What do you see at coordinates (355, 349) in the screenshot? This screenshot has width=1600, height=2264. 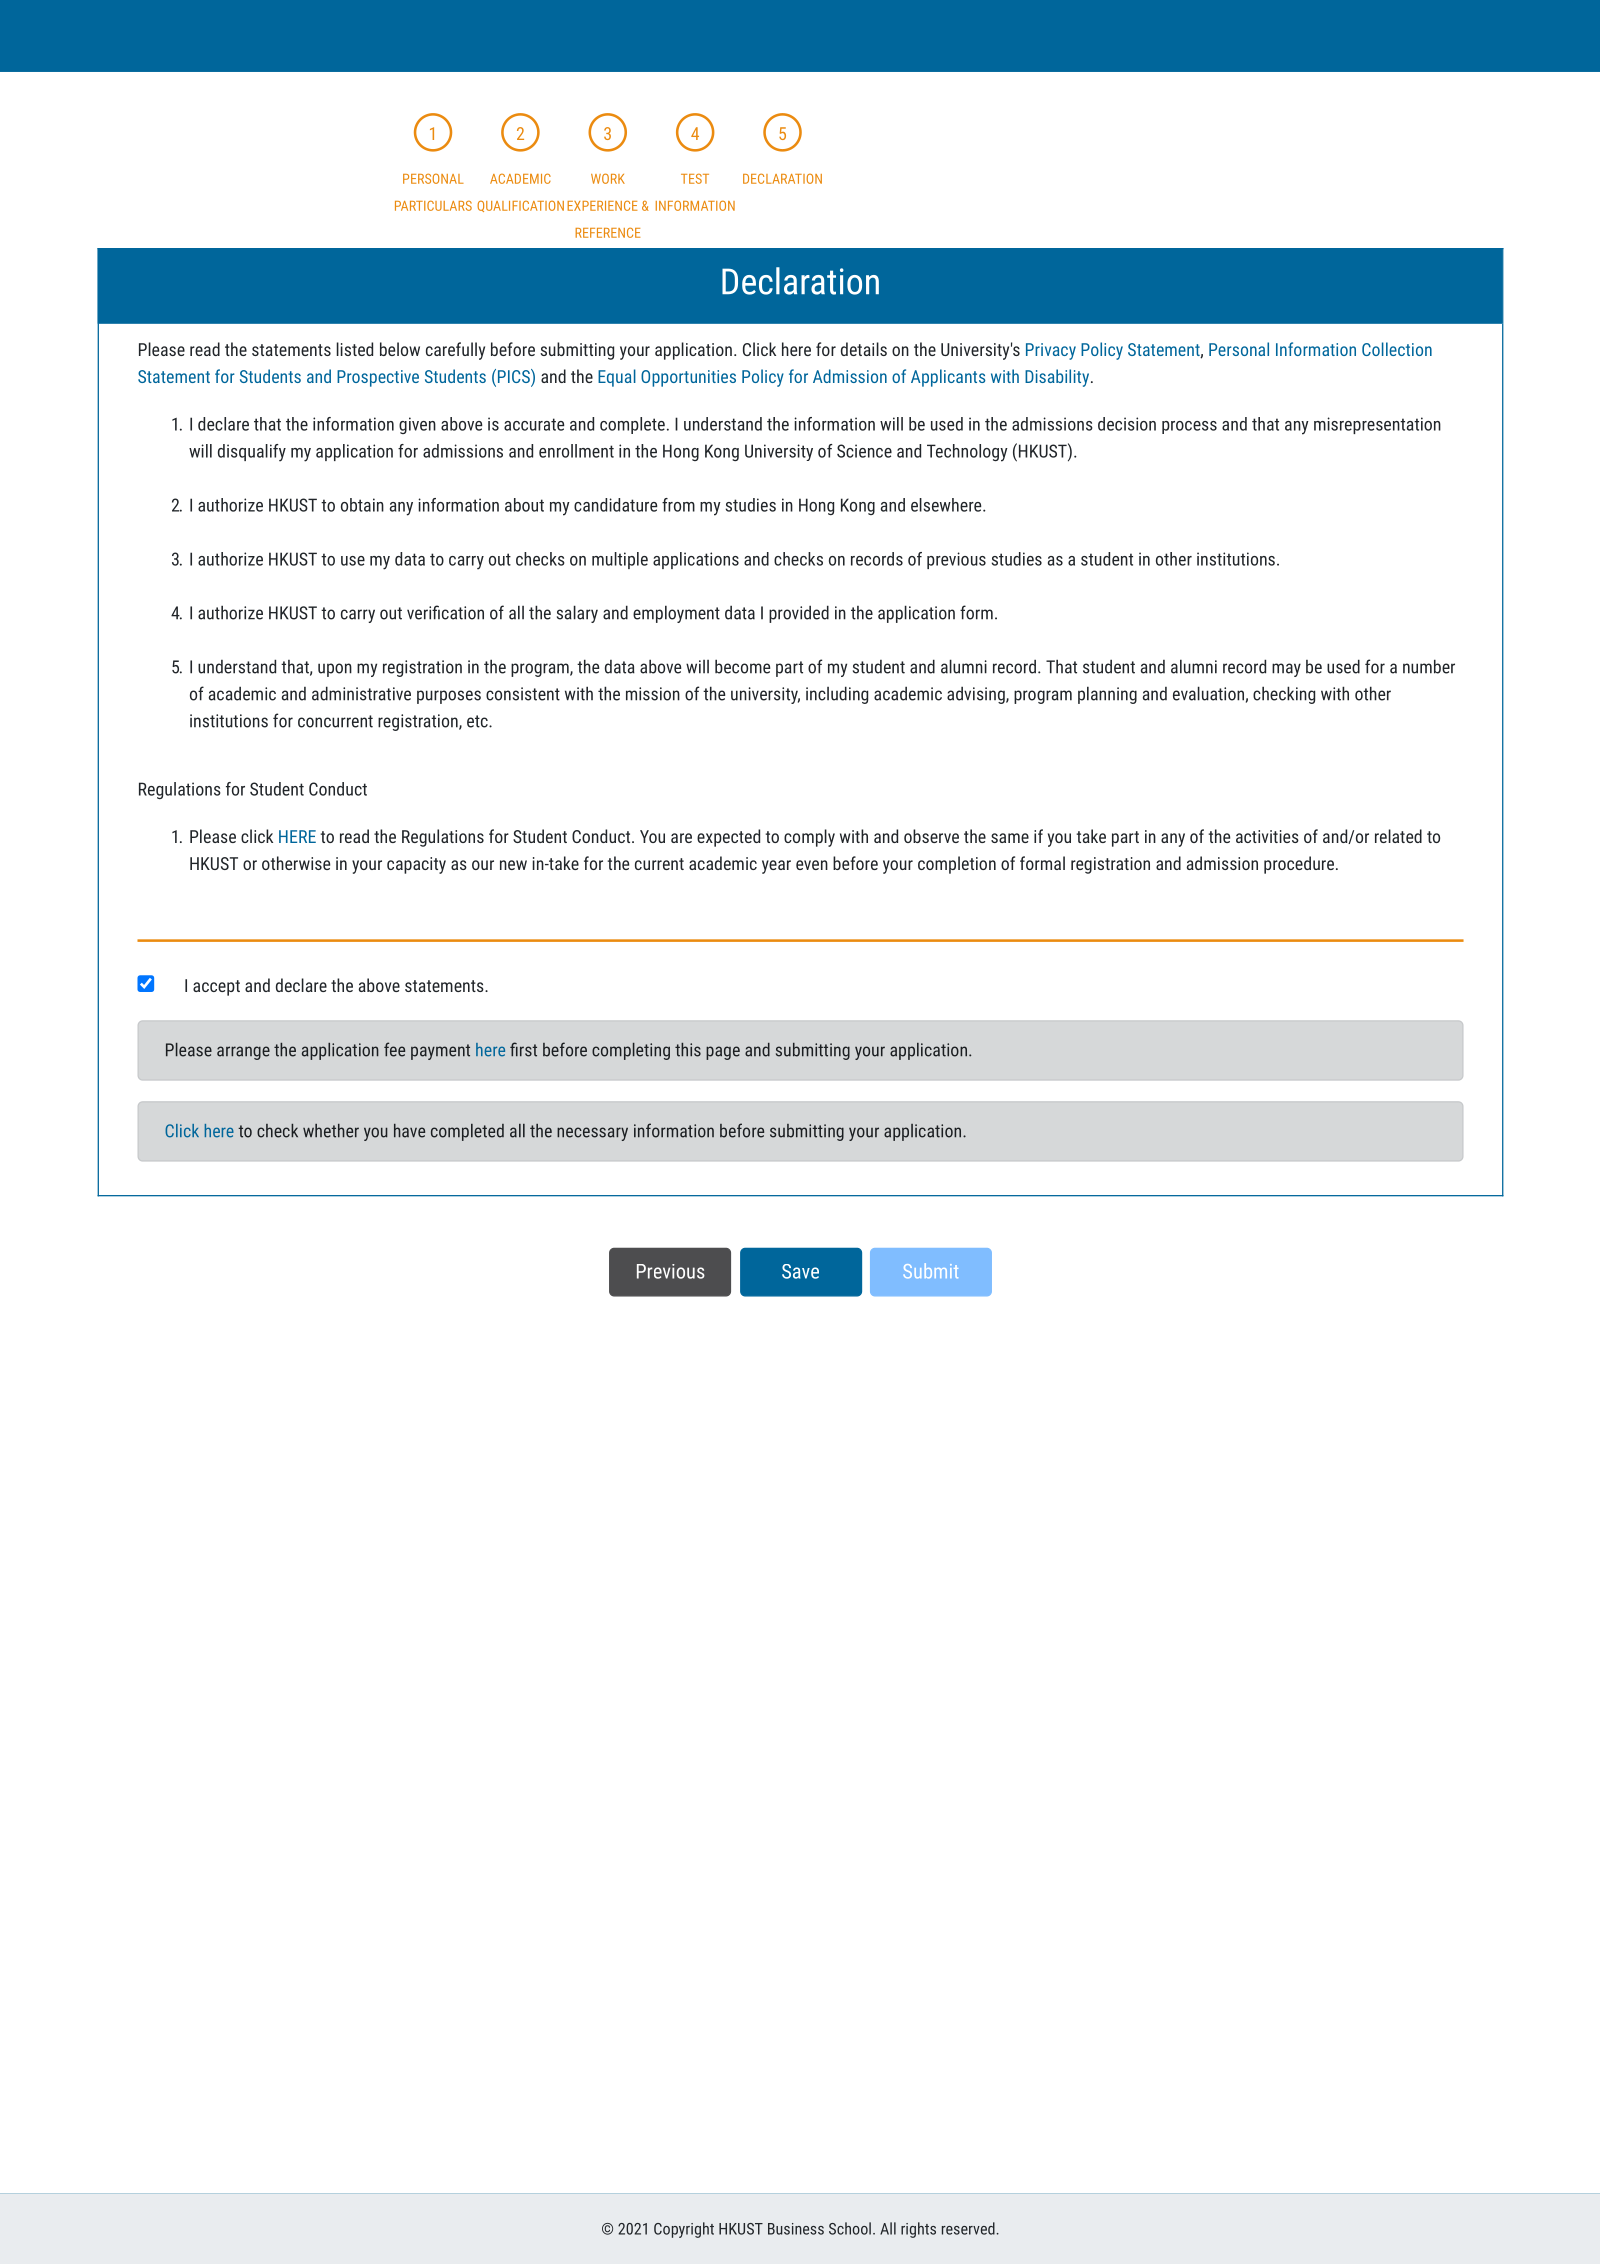 I see `listed` at bounding box center [355, 349].
